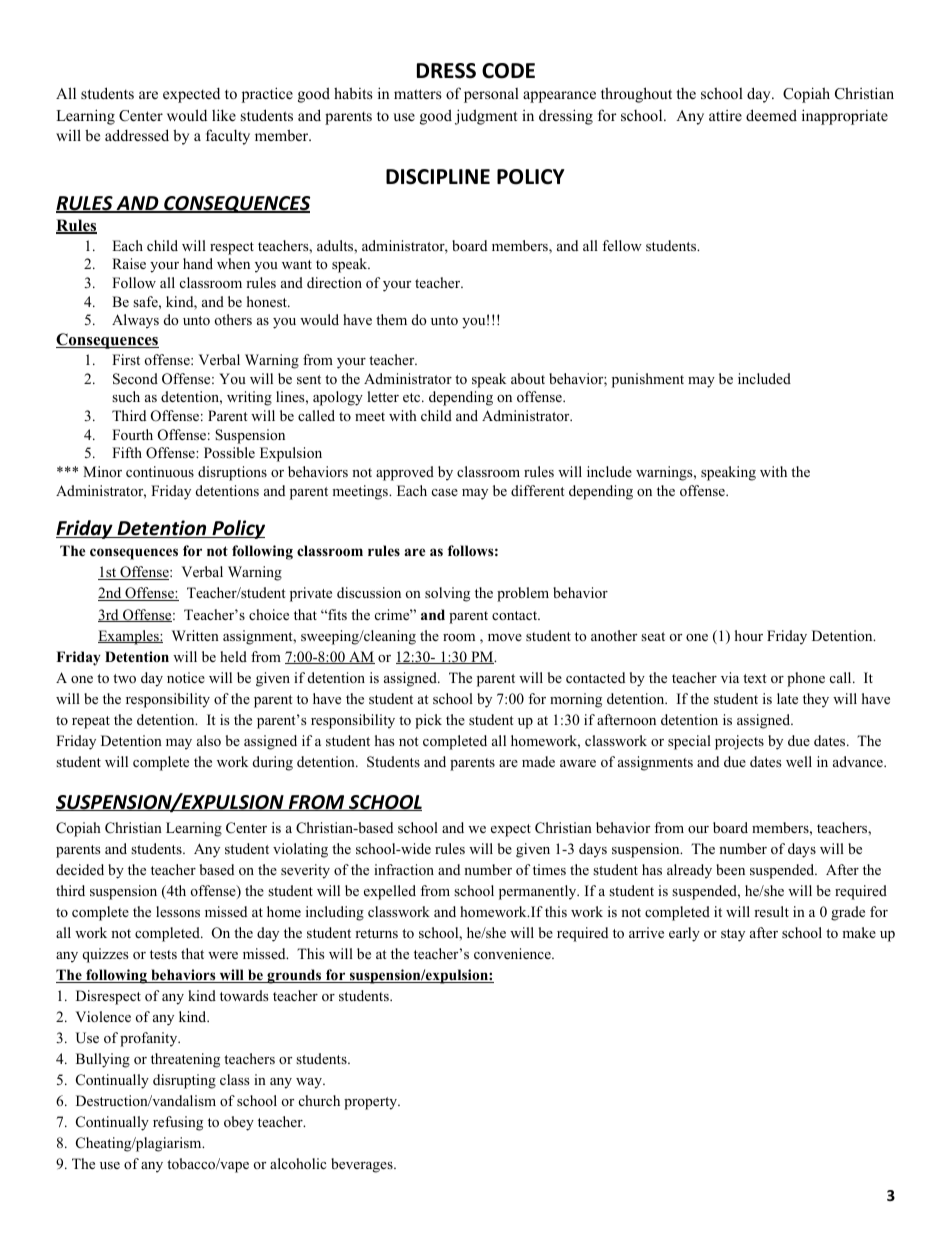 This screenshot has height=1233, width=952. I want to click on infraction, so click(404, 869).
